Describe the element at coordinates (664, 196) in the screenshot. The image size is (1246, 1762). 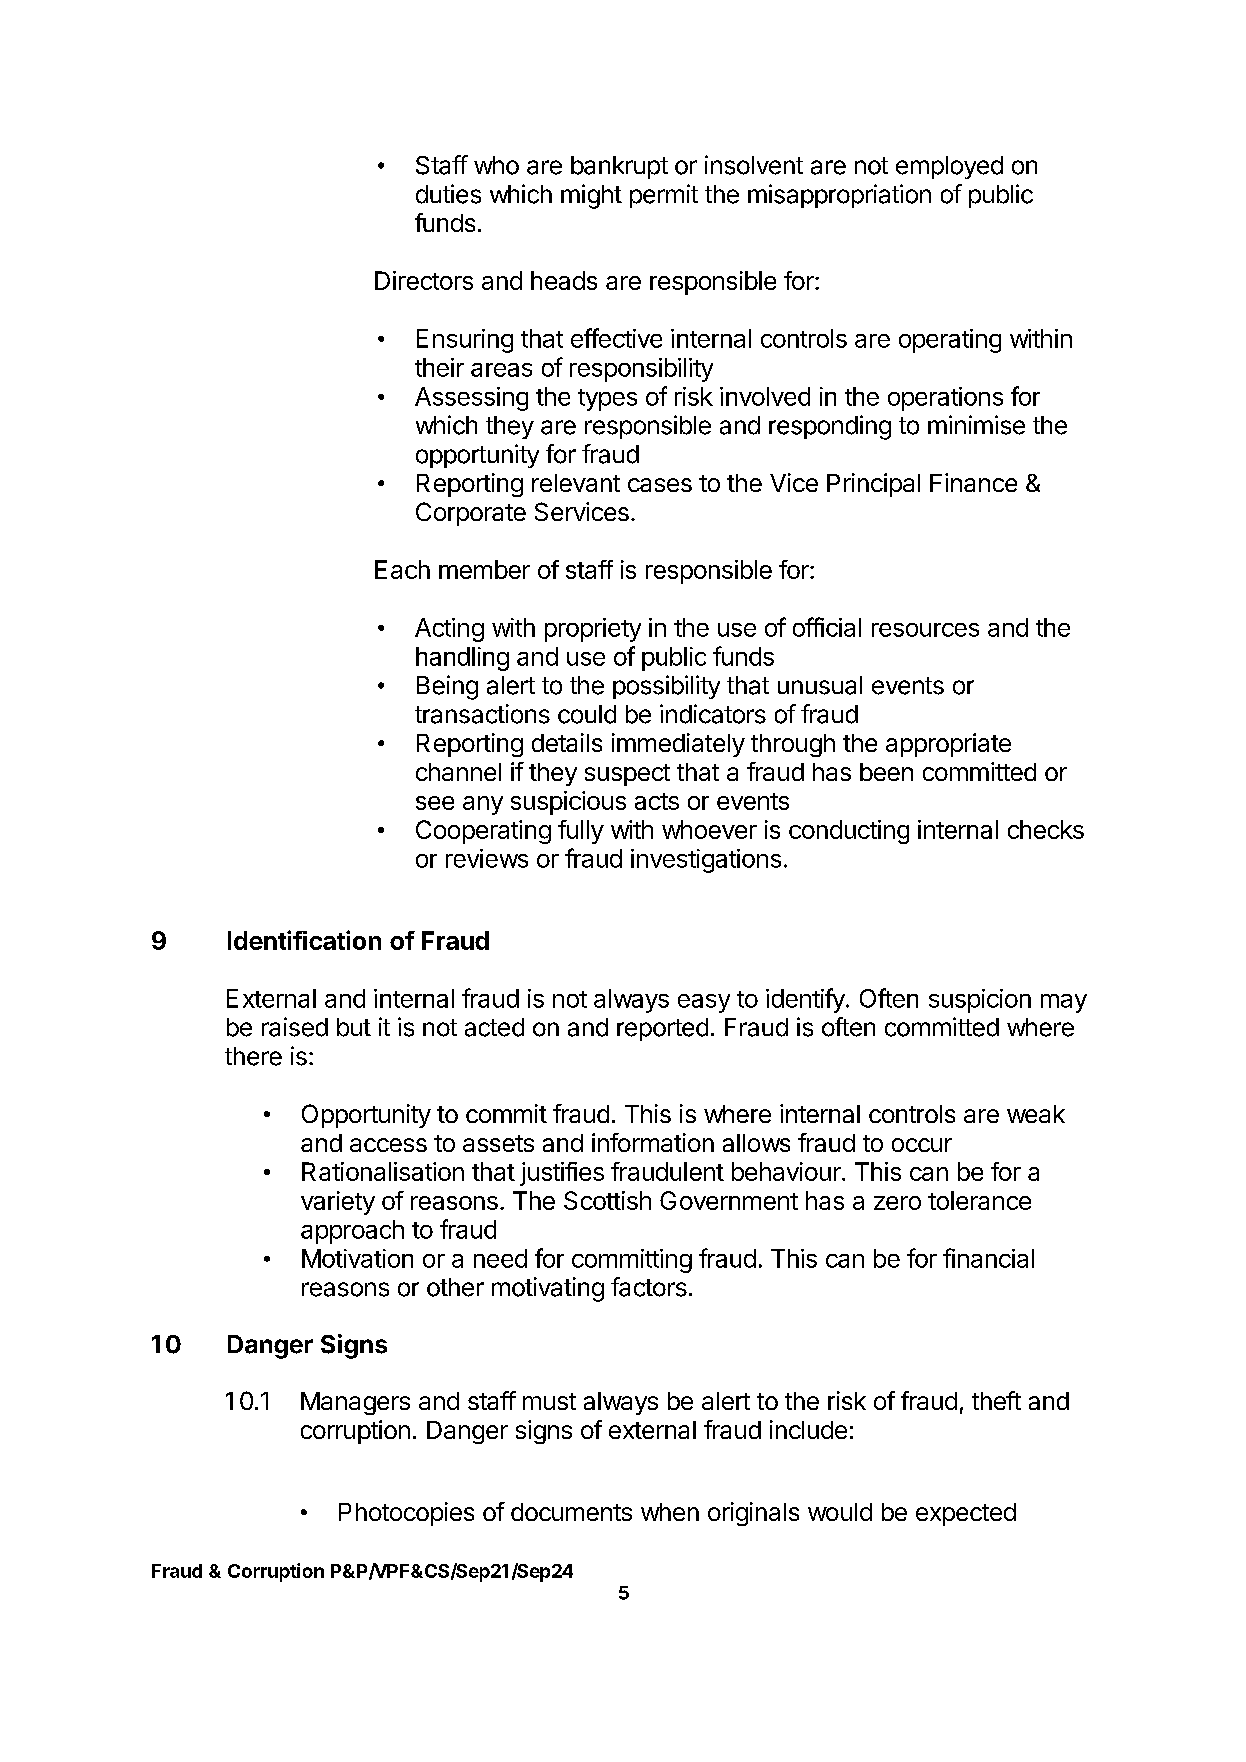
I see `permit` at that location.
